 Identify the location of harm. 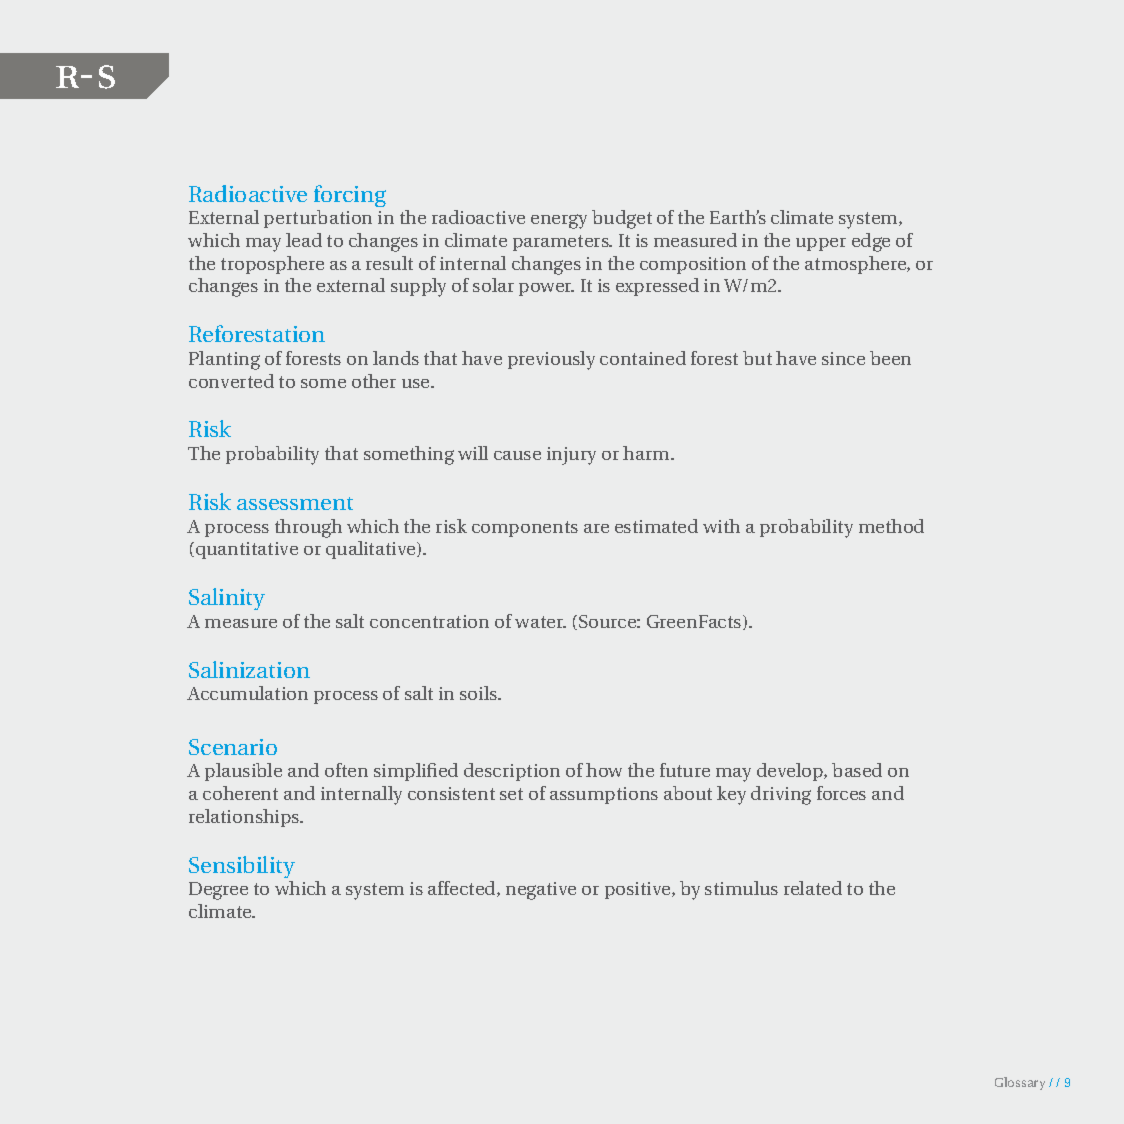
(647, 453).
